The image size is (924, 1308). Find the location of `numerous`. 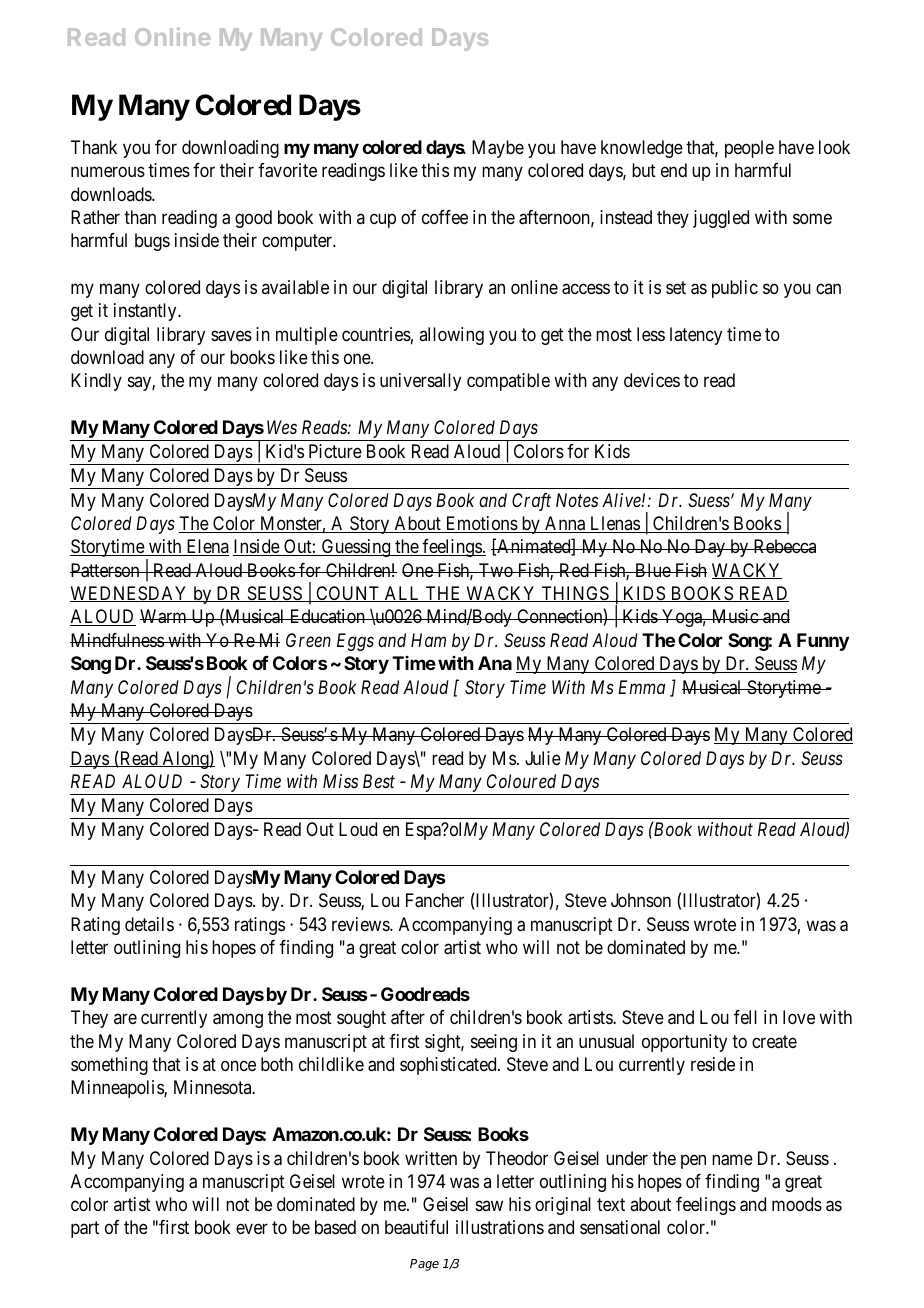

numerous is located at coordinates (108, 172).
